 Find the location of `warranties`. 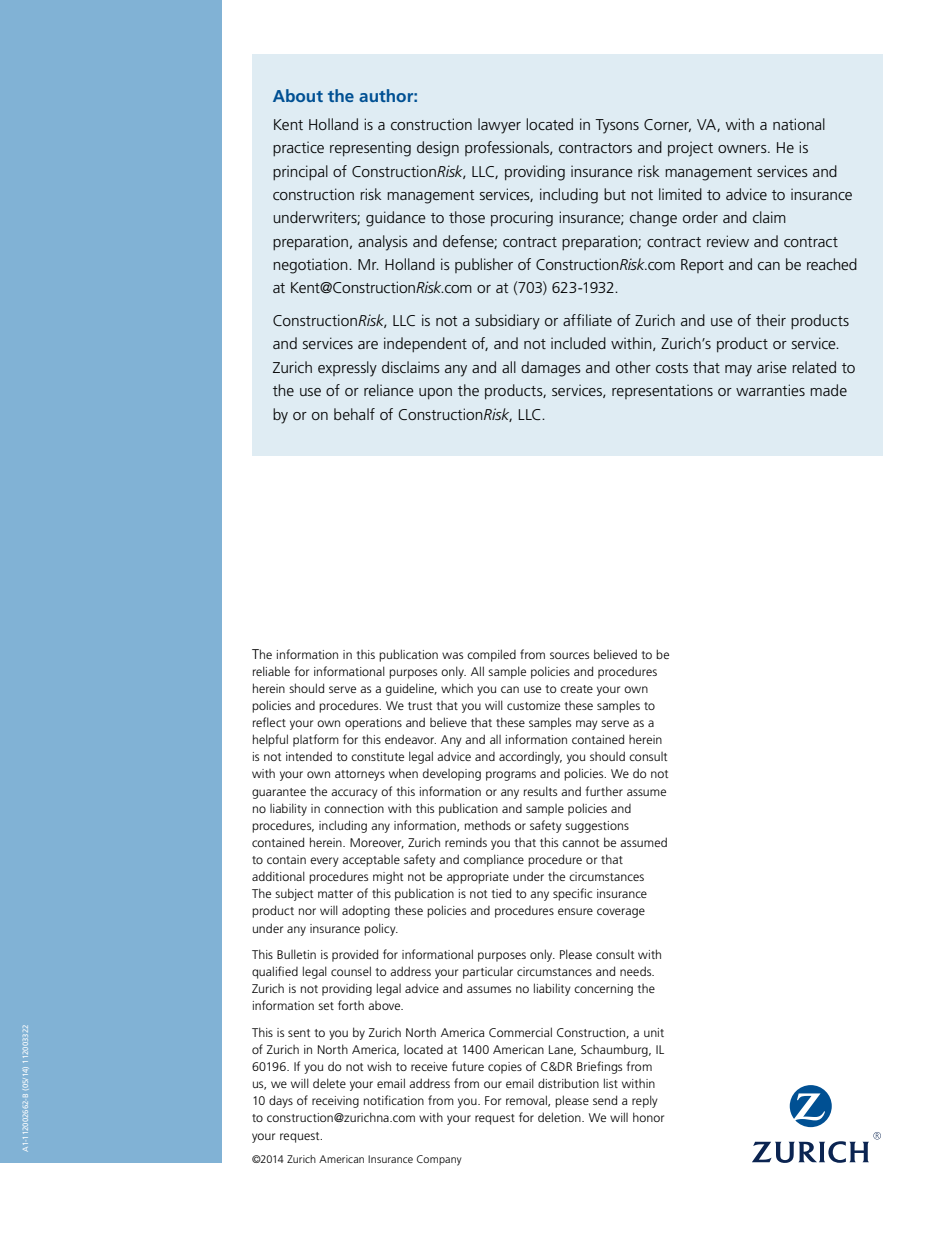

warranties is located at coordinates (770, 390).
